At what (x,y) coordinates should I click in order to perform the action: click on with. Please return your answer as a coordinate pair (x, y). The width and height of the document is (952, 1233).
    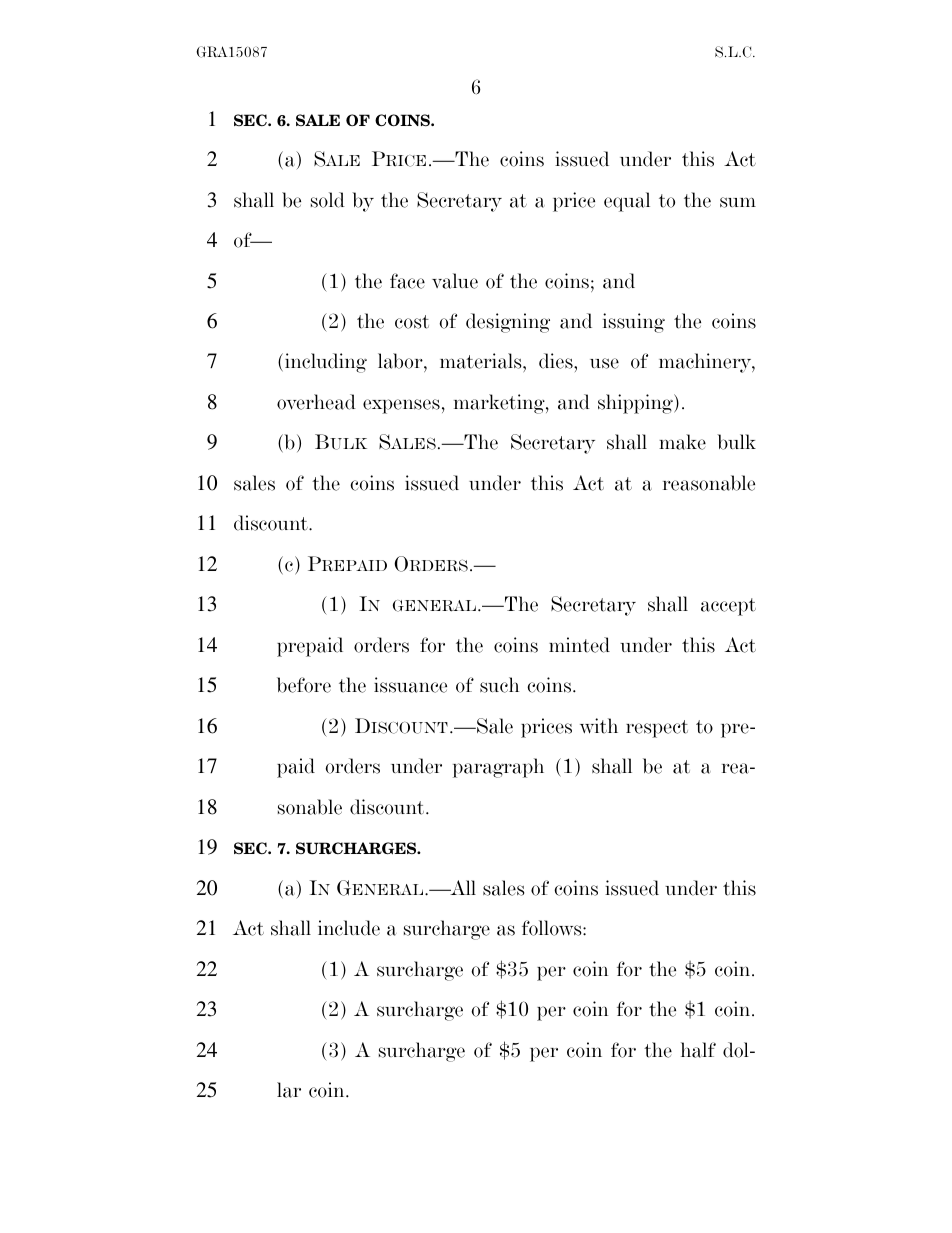
    Looking at the image, I should click on (599, 726).
